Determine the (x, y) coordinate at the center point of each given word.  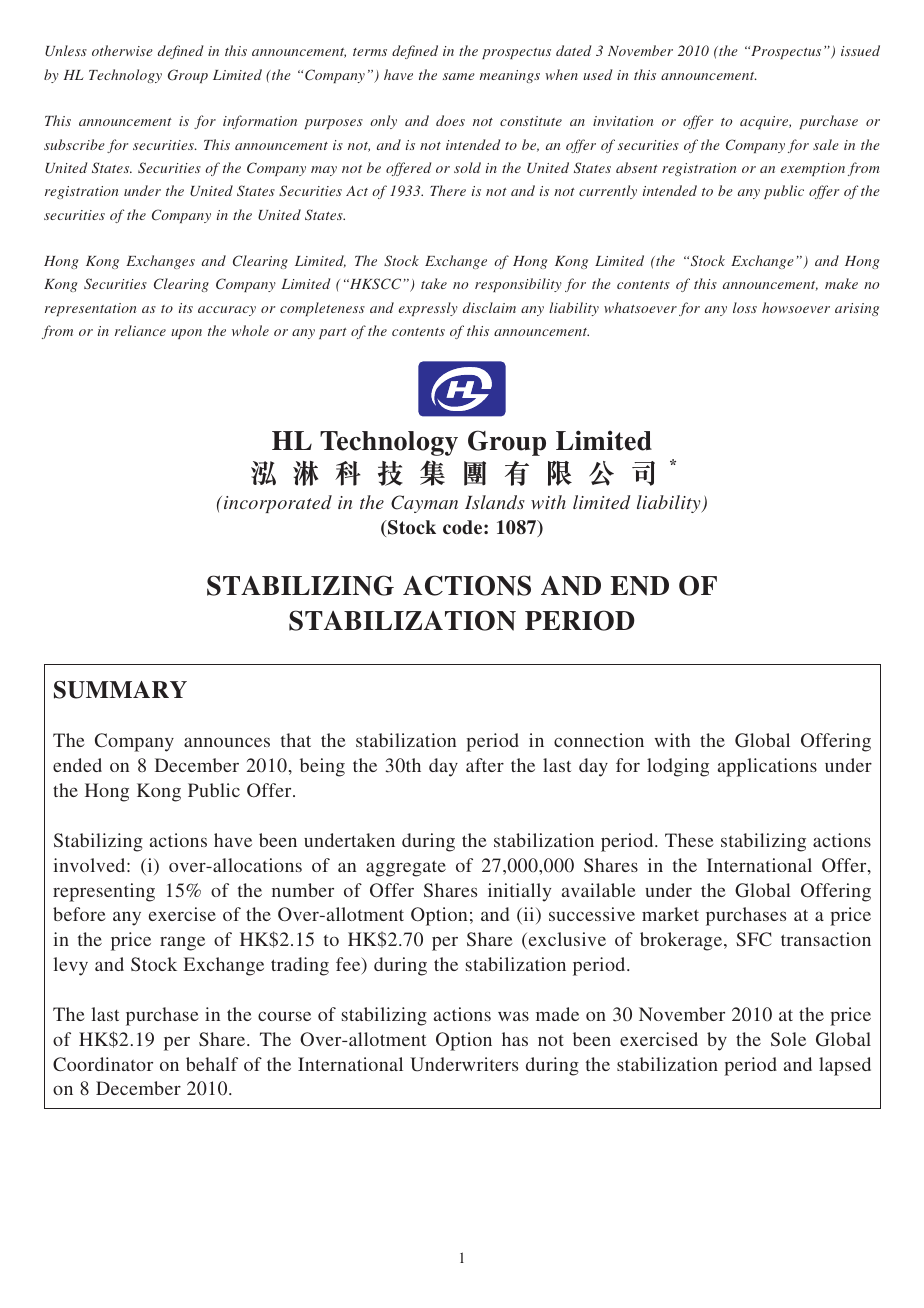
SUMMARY (120, 690)
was (513, 1016)
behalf (212, 1064)
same (459, 76)
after (485, 765)
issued (860, 50)
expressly (428, 309)
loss (745, 307)
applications (767, 767)
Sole (788, 1039)
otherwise (122, 50)
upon (186, 334)
